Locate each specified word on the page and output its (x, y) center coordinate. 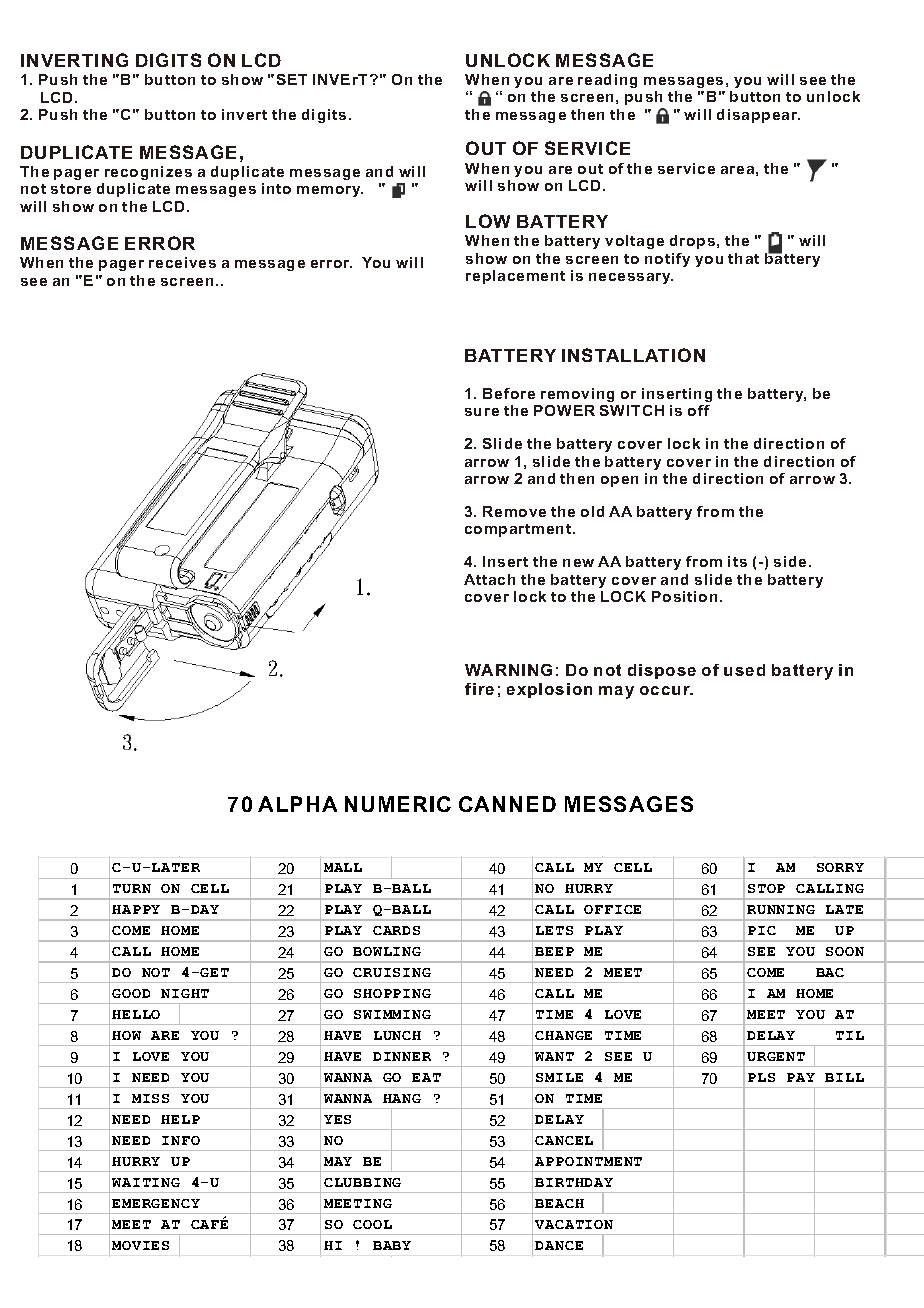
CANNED (507, 804)
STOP (766, 888)
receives (182, 262)
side (790, 561)
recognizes (148, 173)
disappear (758, 116)
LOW (488, 221)
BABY (392, 1245)
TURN (132, 888)
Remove (514, 511)
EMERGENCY (156, 1203)
